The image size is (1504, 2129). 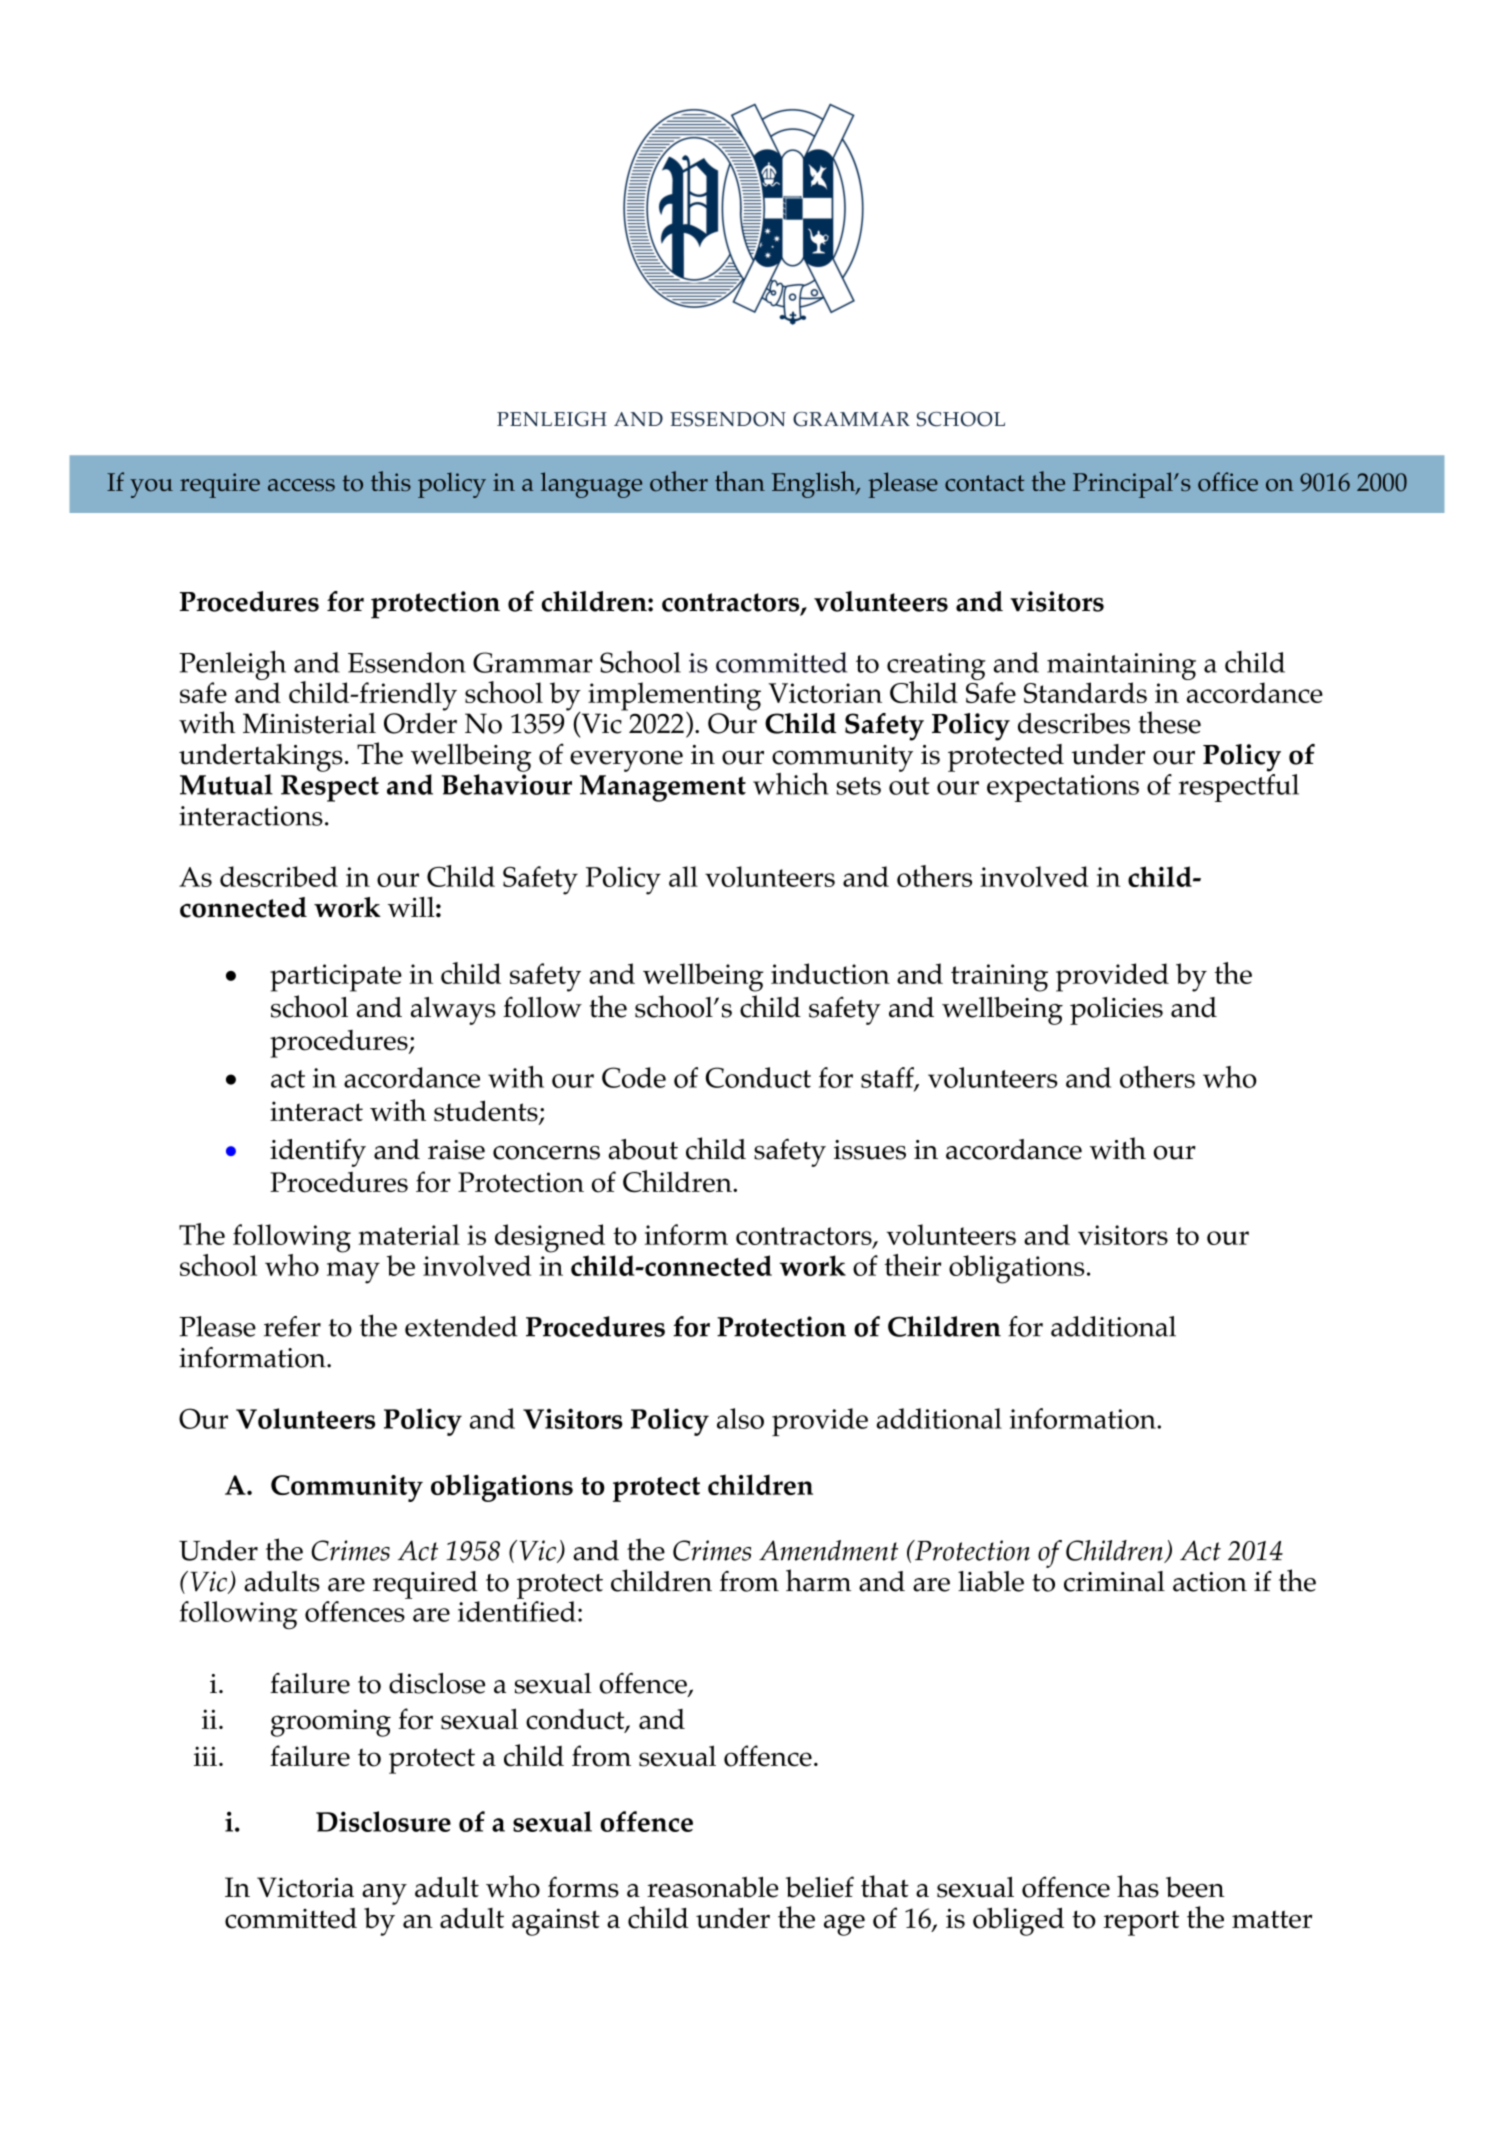 I want to click on expectations, so click(x=1063, y=788).
